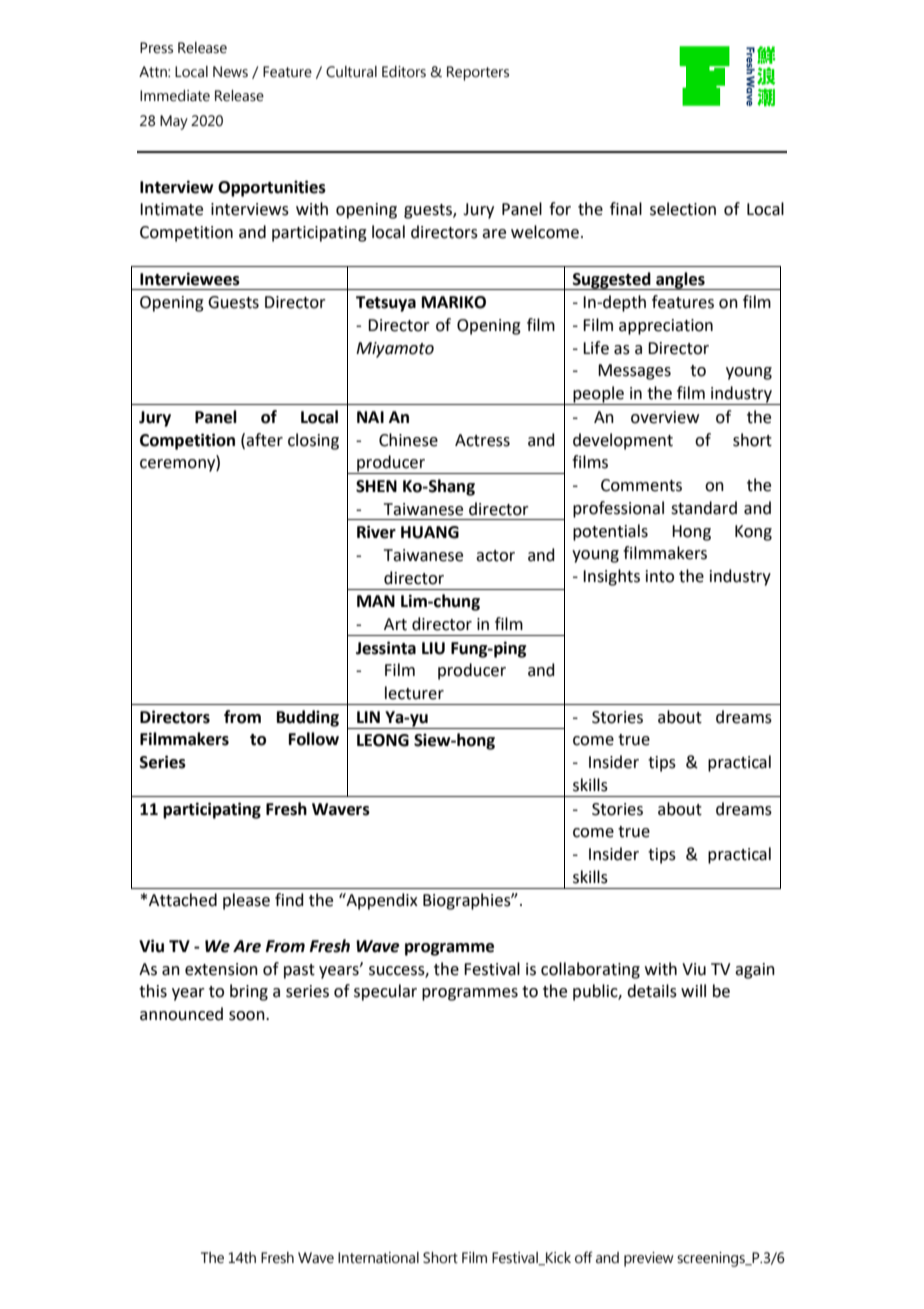 The height and width of the screenshot is (1309, 924). What do you see at coordinates (430, 532) in the screenshot?
I see `HUANG` at bounding box center [430, 532].
